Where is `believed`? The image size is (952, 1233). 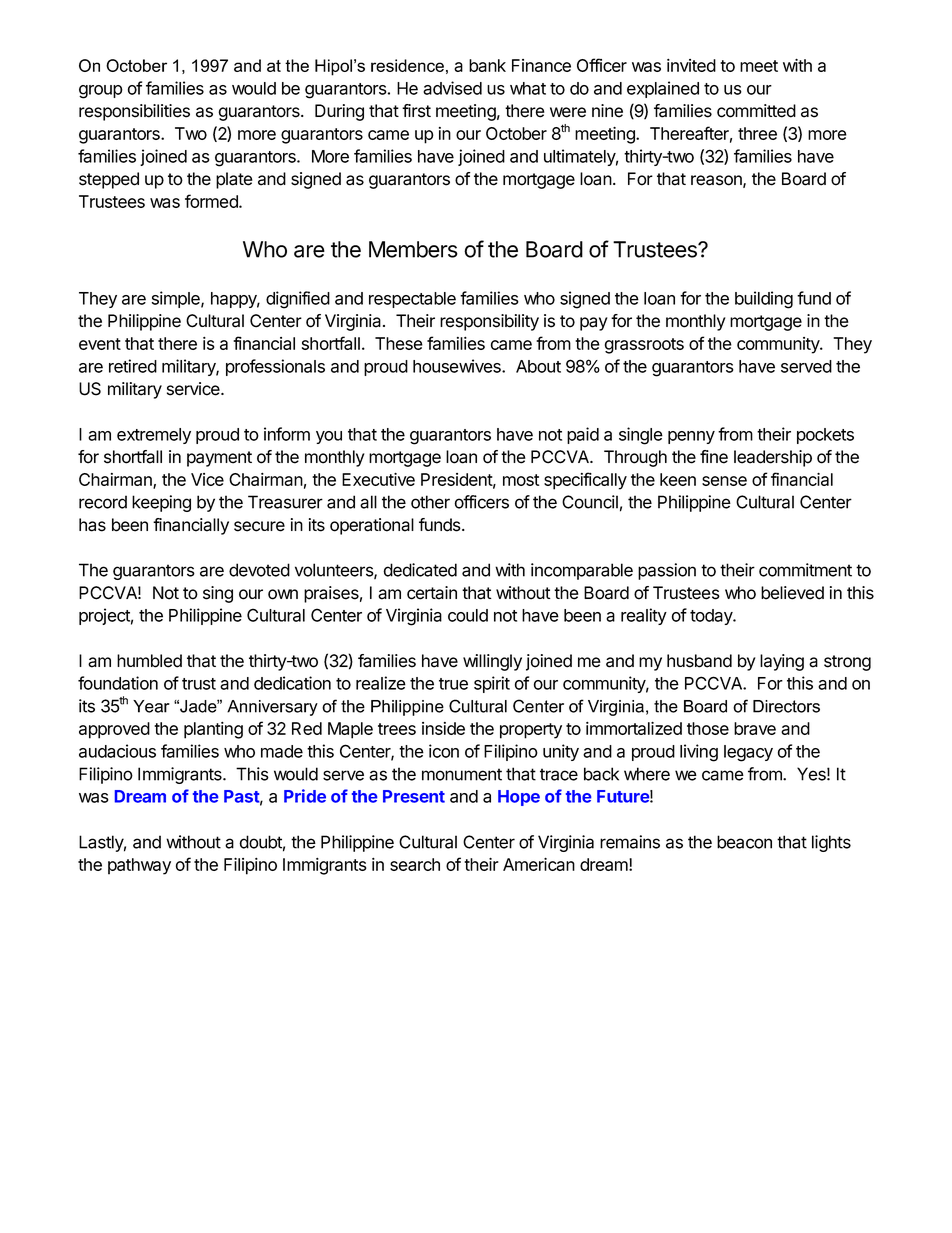 believed is located at coordinates (792, 593).
